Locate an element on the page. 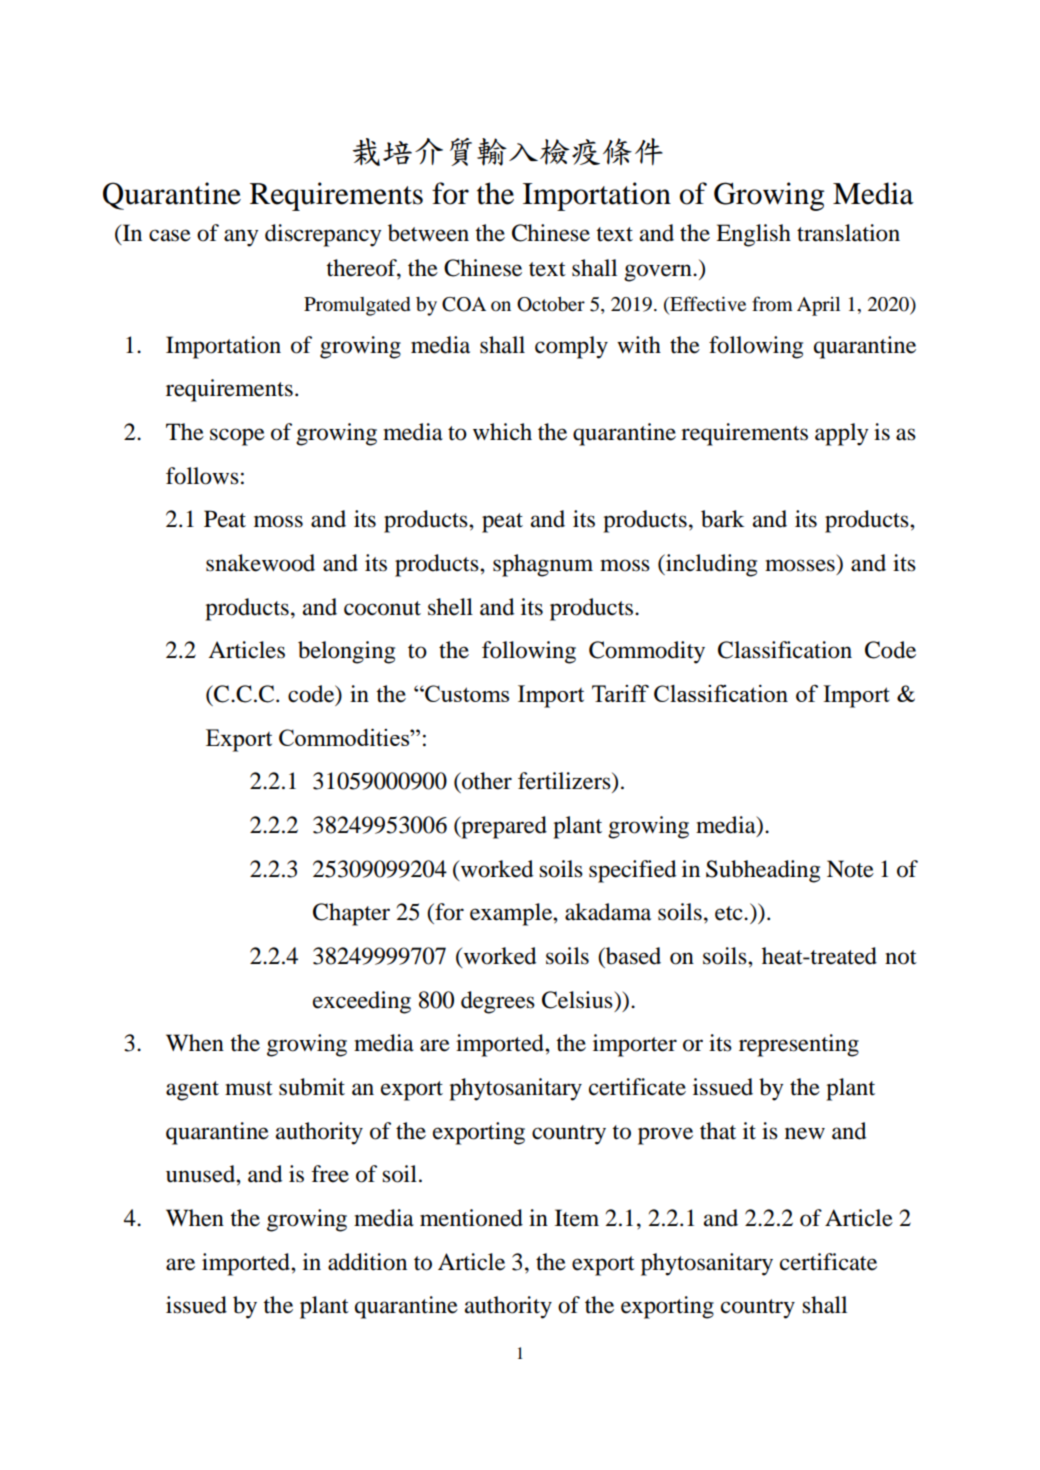 Image resolution: width=1040 pixels, height=1470 pixels. follows is located at coordinates (202, 476).
